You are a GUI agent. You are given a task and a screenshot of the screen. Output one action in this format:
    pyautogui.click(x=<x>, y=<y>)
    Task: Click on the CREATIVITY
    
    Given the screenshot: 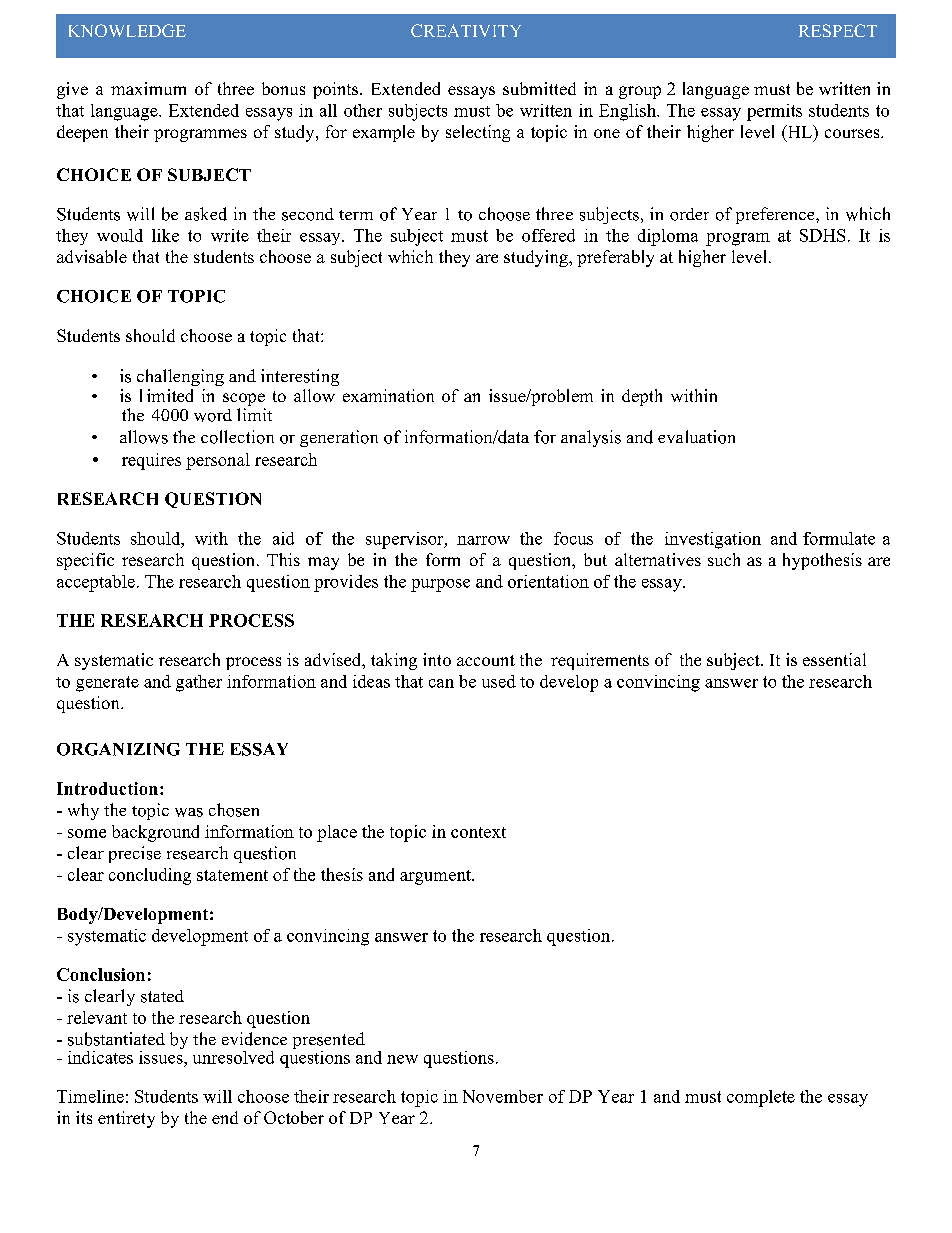 What is the action you would take?
    pyautogui.click(x=466, y=30)
